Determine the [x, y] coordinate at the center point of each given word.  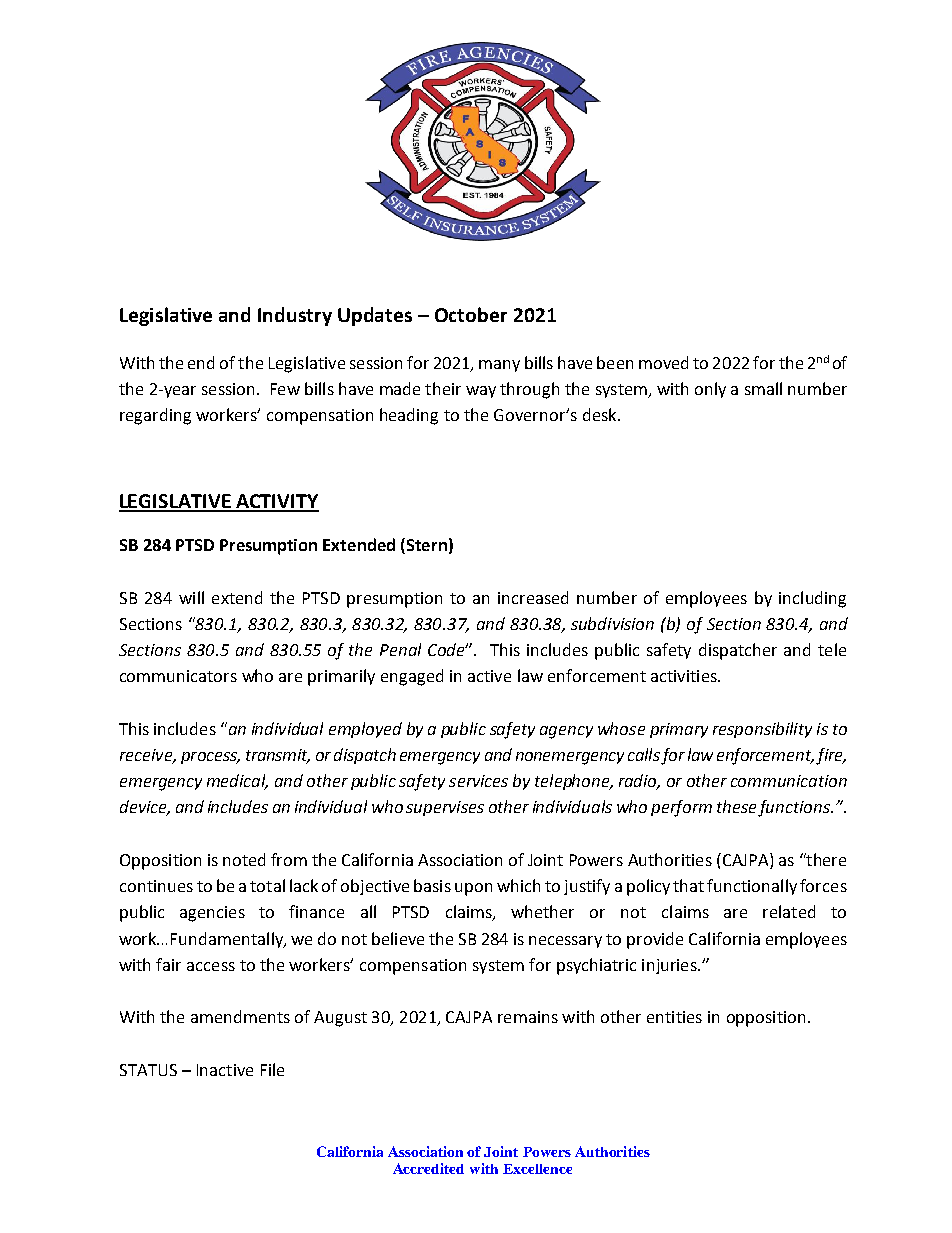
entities [674, 1017]
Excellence [537, 1169]
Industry [295, 316]
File [272, 1069]
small [763, 388]
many [499, 366]
